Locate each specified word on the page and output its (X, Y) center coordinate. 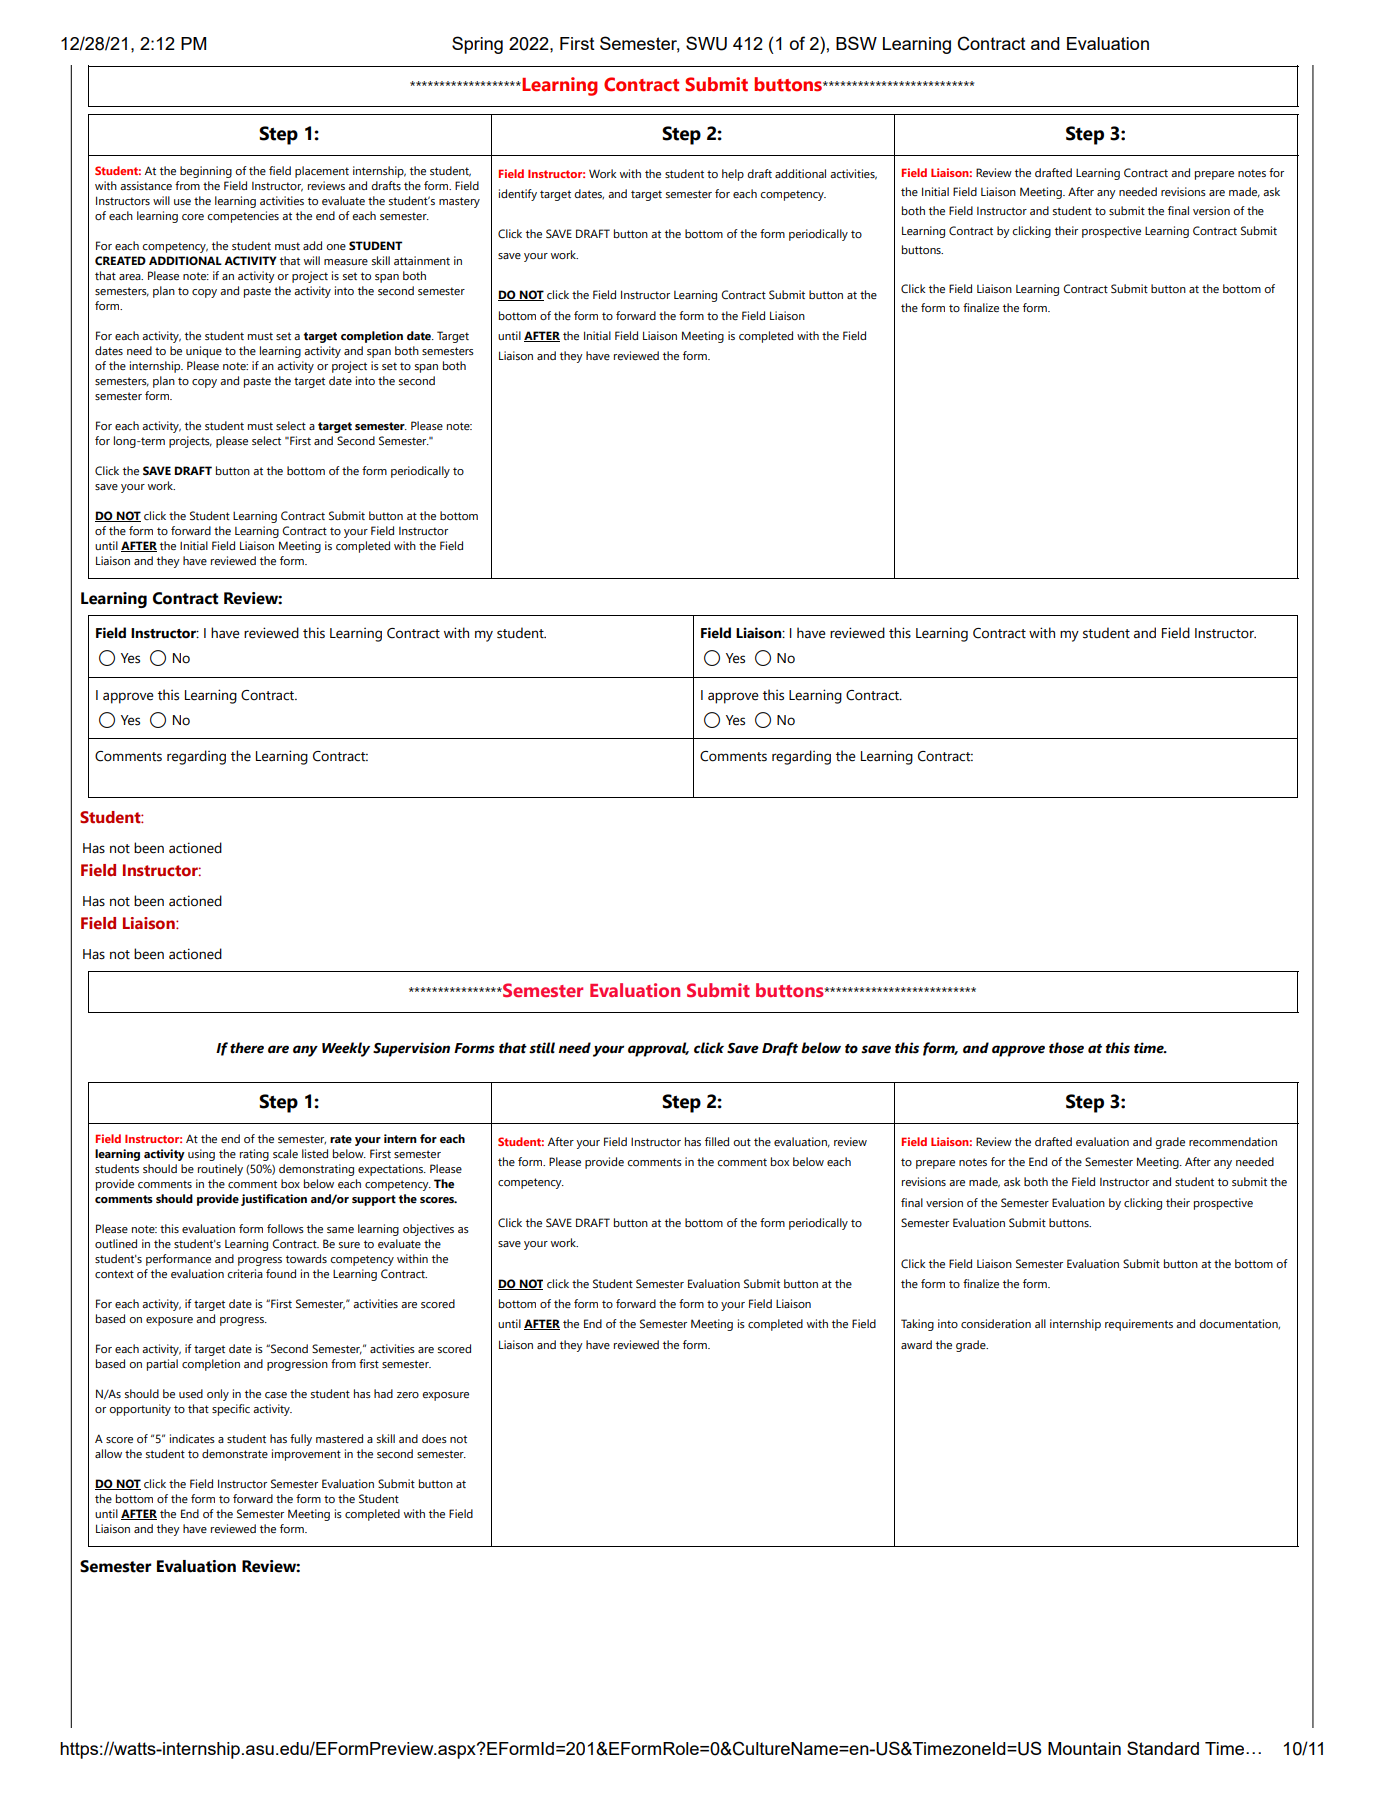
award (916, 1344)
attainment (422, 260)
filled (717, 1141)
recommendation (1233, 1141)
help (733, 175)
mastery (459, 202)
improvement (306, 1455)
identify (518, 195)
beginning (206, 172)
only (218, 1395)
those (1066, 1048)
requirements (1139, 1325)
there (247, 1048)
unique (204, 352)
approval (658, 1049)
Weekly (346, 1049)
